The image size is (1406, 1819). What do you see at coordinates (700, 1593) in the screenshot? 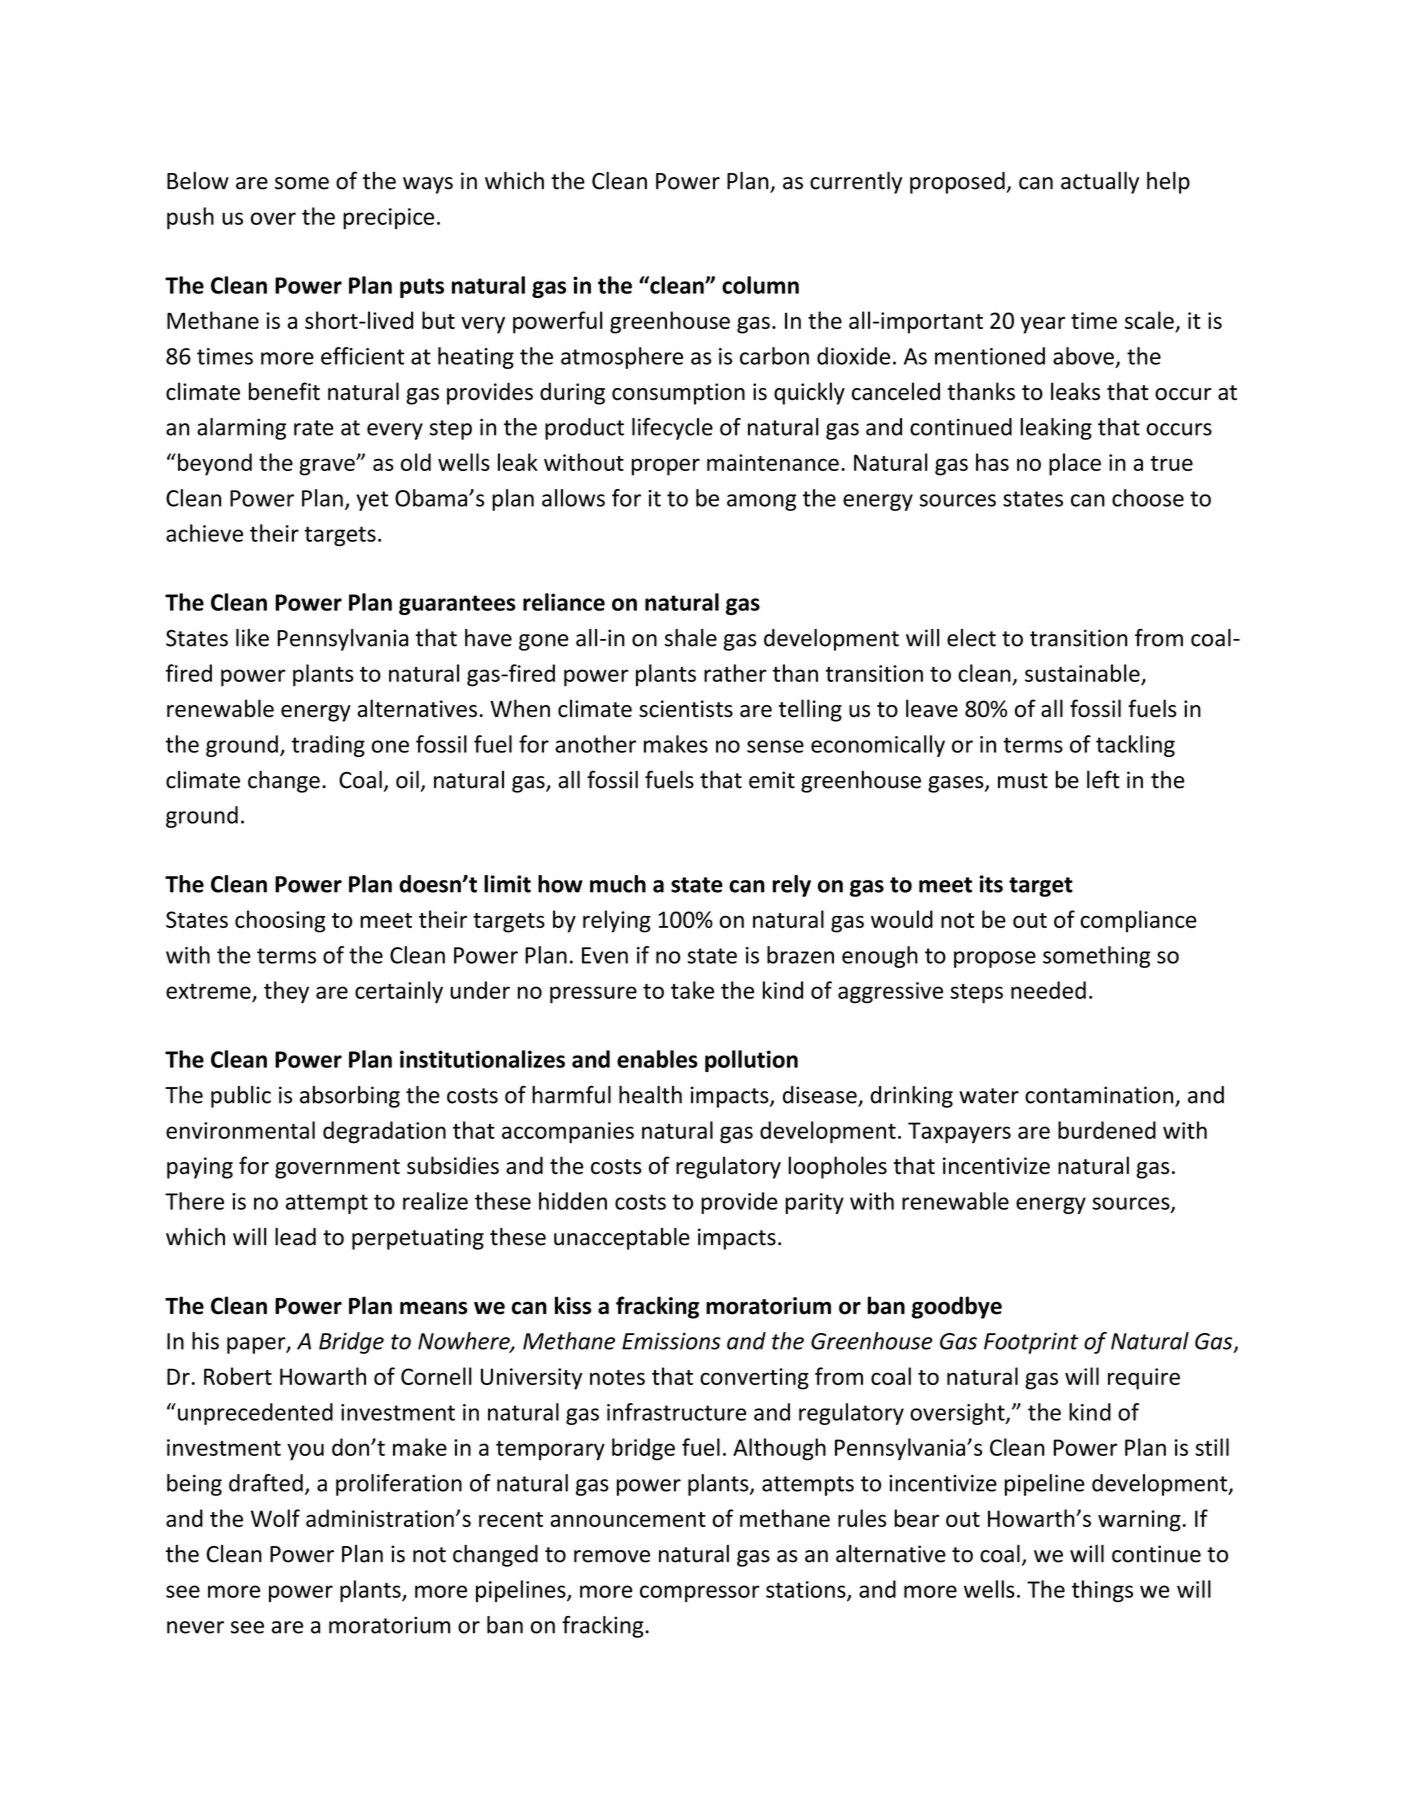
I see `compressor` at bounding box center [700, 1593].
